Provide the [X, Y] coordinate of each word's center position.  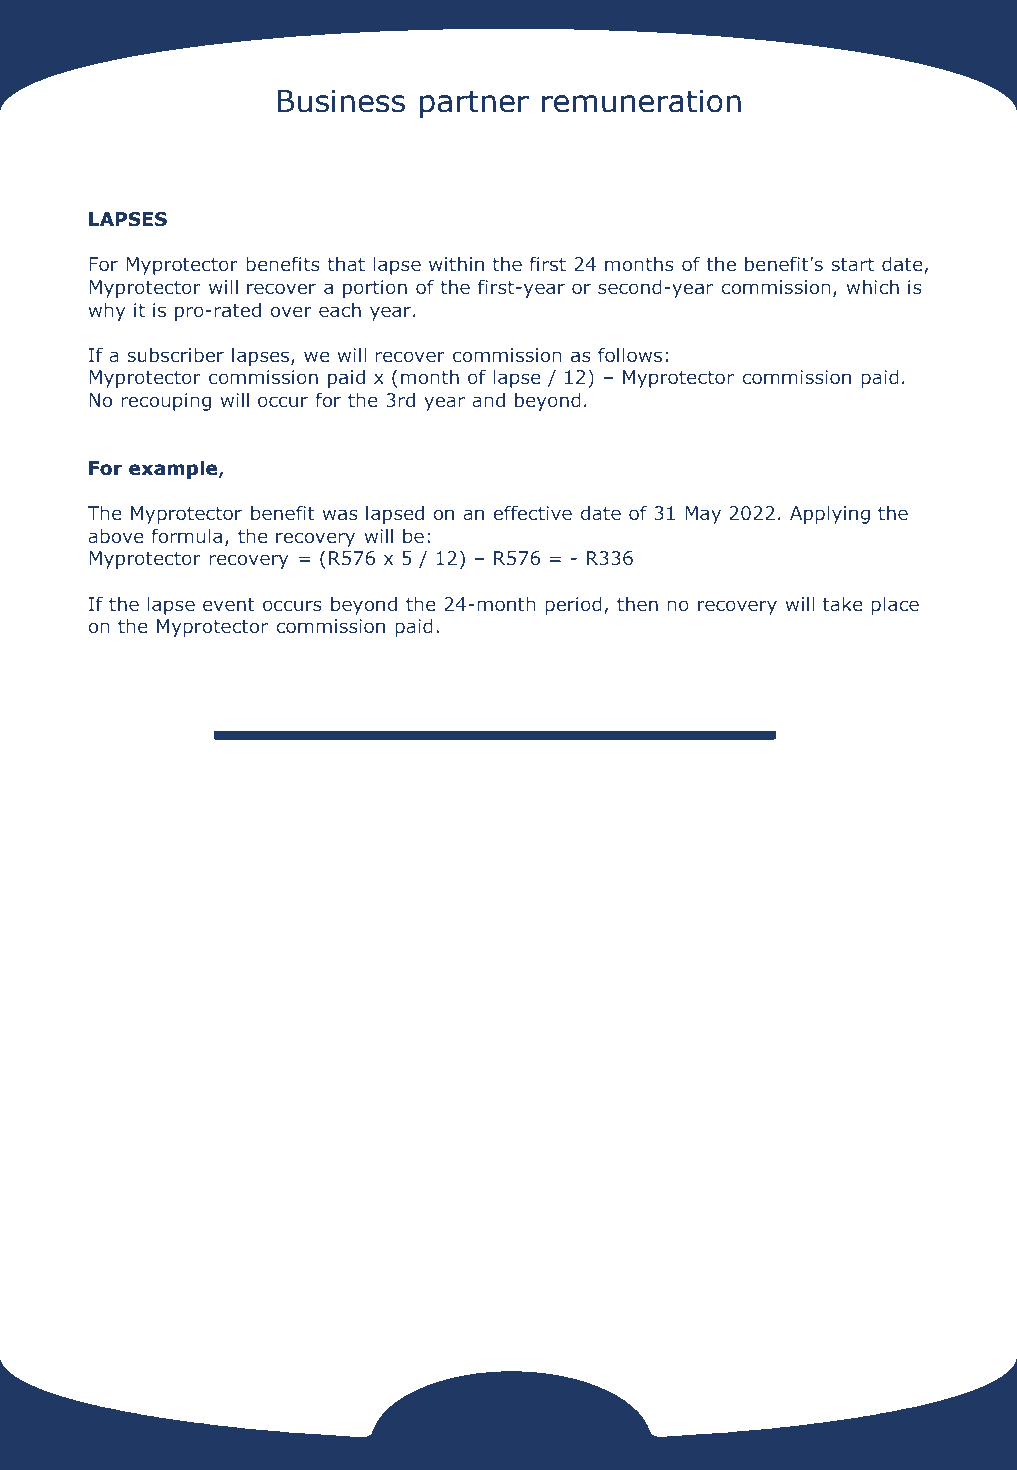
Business [341, 101]
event [229, 605]
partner [474, 104]
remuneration [641, 101]
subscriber [175, 355]
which [872, 287]
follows [630, 355]
